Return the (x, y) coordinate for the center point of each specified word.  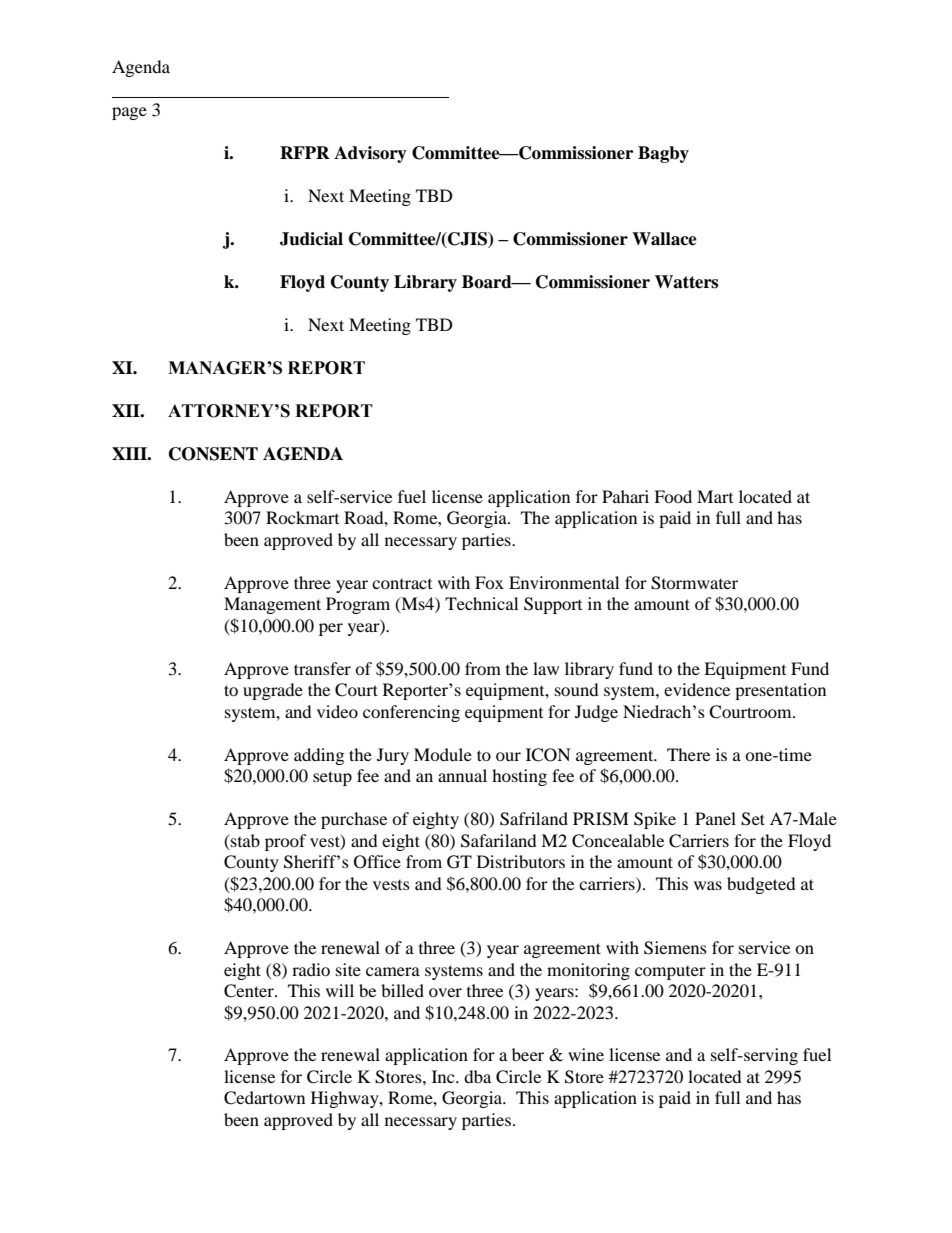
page (129, 113)
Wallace (664, 239)
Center (250, 991)
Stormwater (694, 583)
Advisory (370, 154)
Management (272, 605)
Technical (481, 603)
